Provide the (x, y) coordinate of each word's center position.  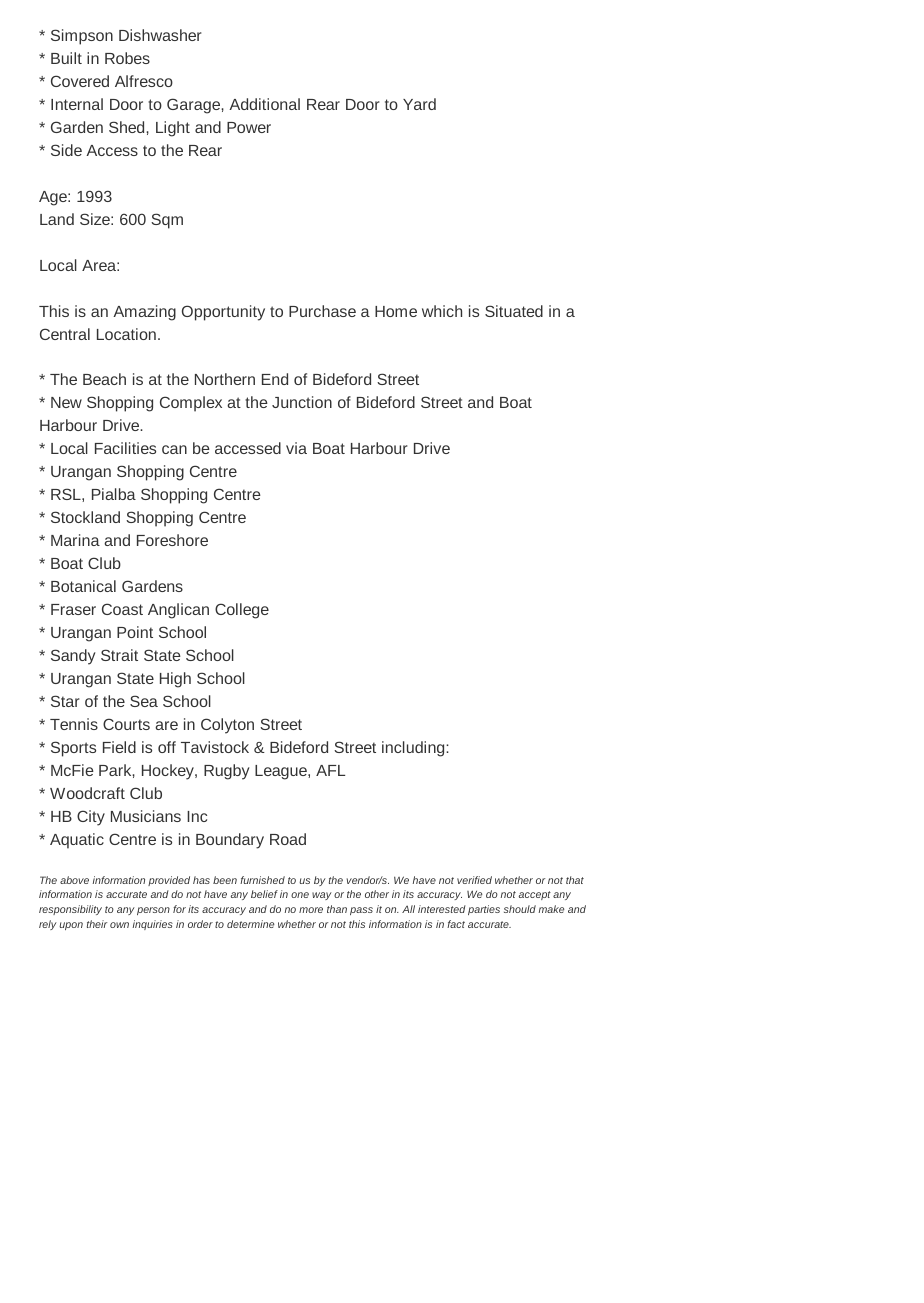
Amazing (144, 313)
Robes (127, 58)
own (119, 925)
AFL (330, 770)
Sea (144, 701)
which (442, 311)
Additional (264, 104)
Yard (419, 104)
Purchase (322, 311)
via (296, 448)
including (414, 749)
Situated (514, 311)
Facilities (125, 448)
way (322, 896)
